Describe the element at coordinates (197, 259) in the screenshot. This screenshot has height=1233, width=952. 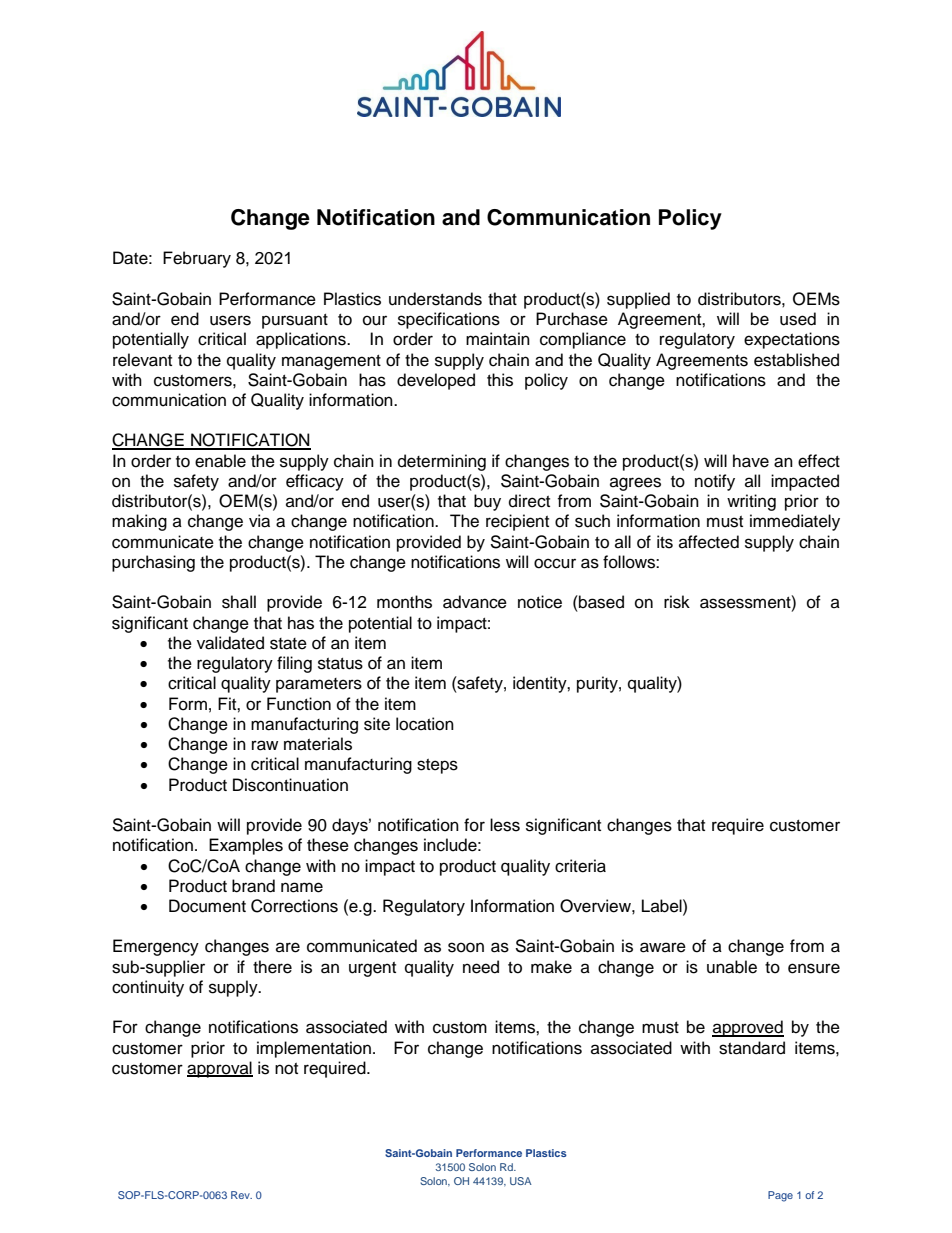
I see `February` at that location.
